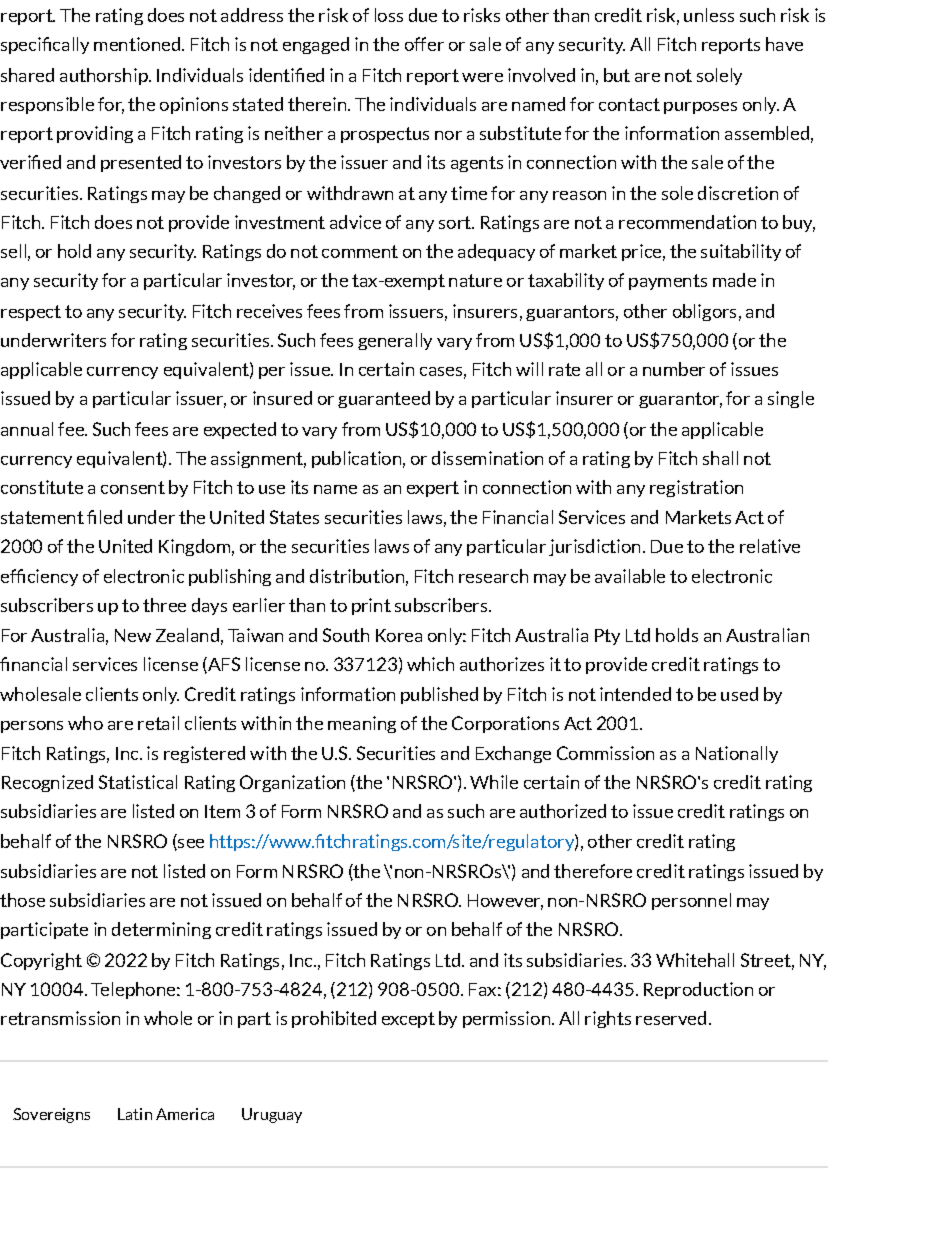 The image size is (952, 1233). I want to click on distribution, so click(357, 576).
